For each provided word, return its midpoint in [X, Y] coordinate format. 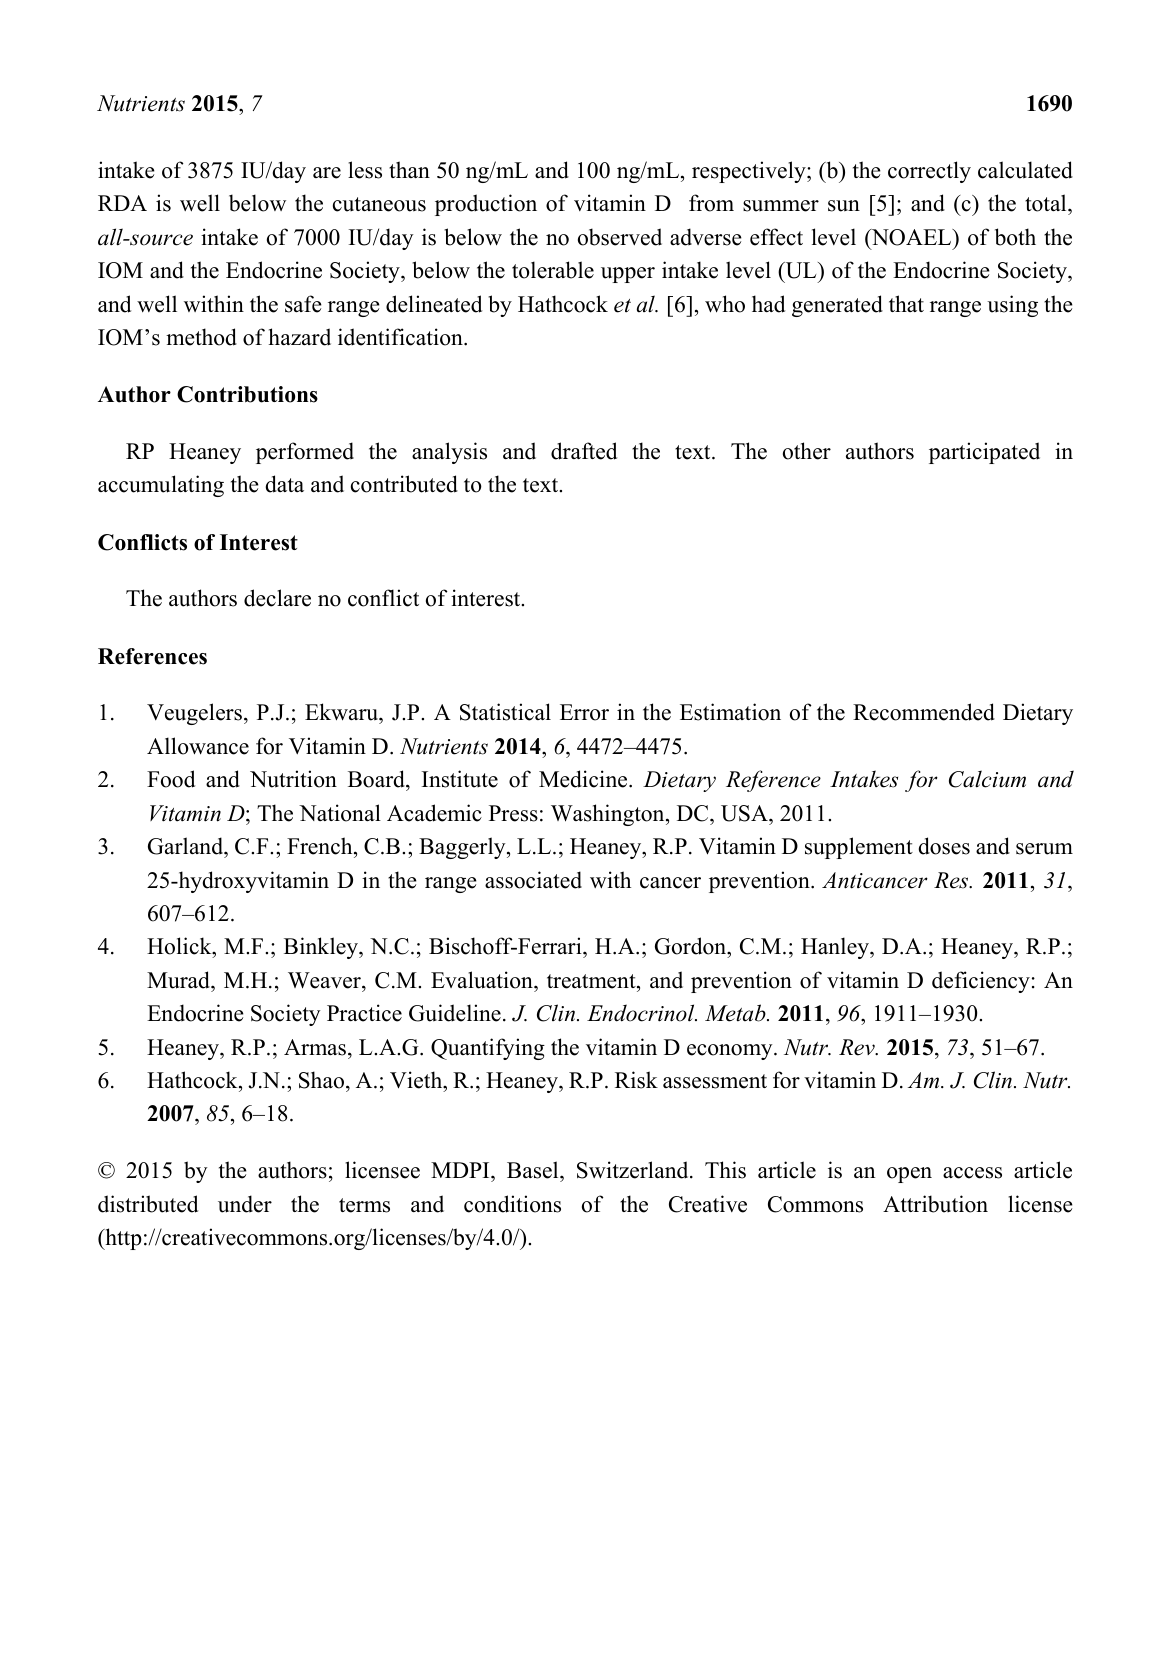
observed [620, 237]
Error [584, 712]
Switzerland [634, 1170]
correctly [929, 172]
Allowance [198, 746]
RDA [122, 203]
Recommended [924, 712]
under [245, 1204]
